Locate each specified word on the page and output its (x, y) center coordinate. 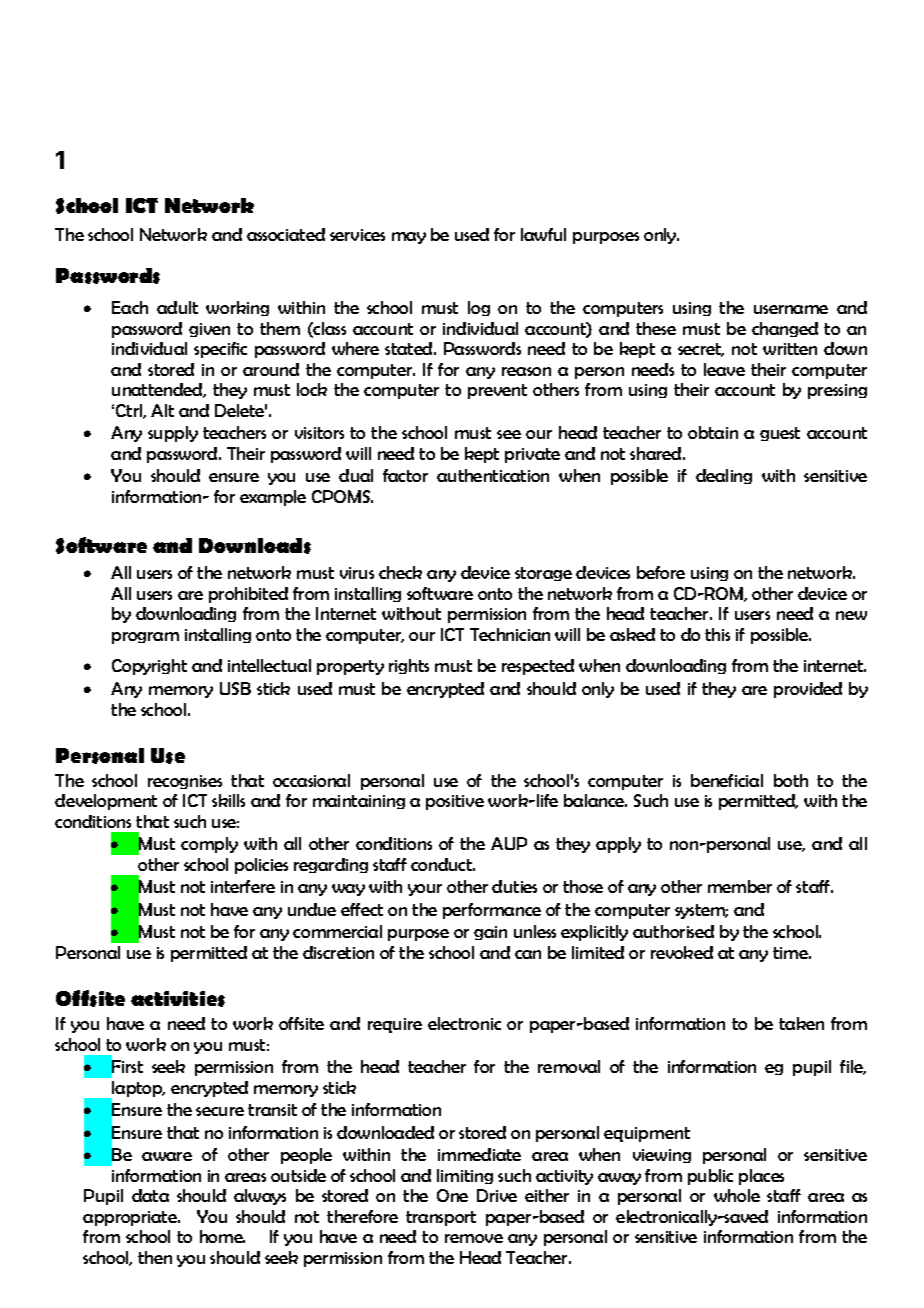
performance (492, 911)
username (791, 309)
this (717, 634)
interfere (243, 886)
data (150, 1195)
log (479, 308)
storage (543, 574)
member (740, 886)
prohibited (248, 595)
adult (177, 307)
